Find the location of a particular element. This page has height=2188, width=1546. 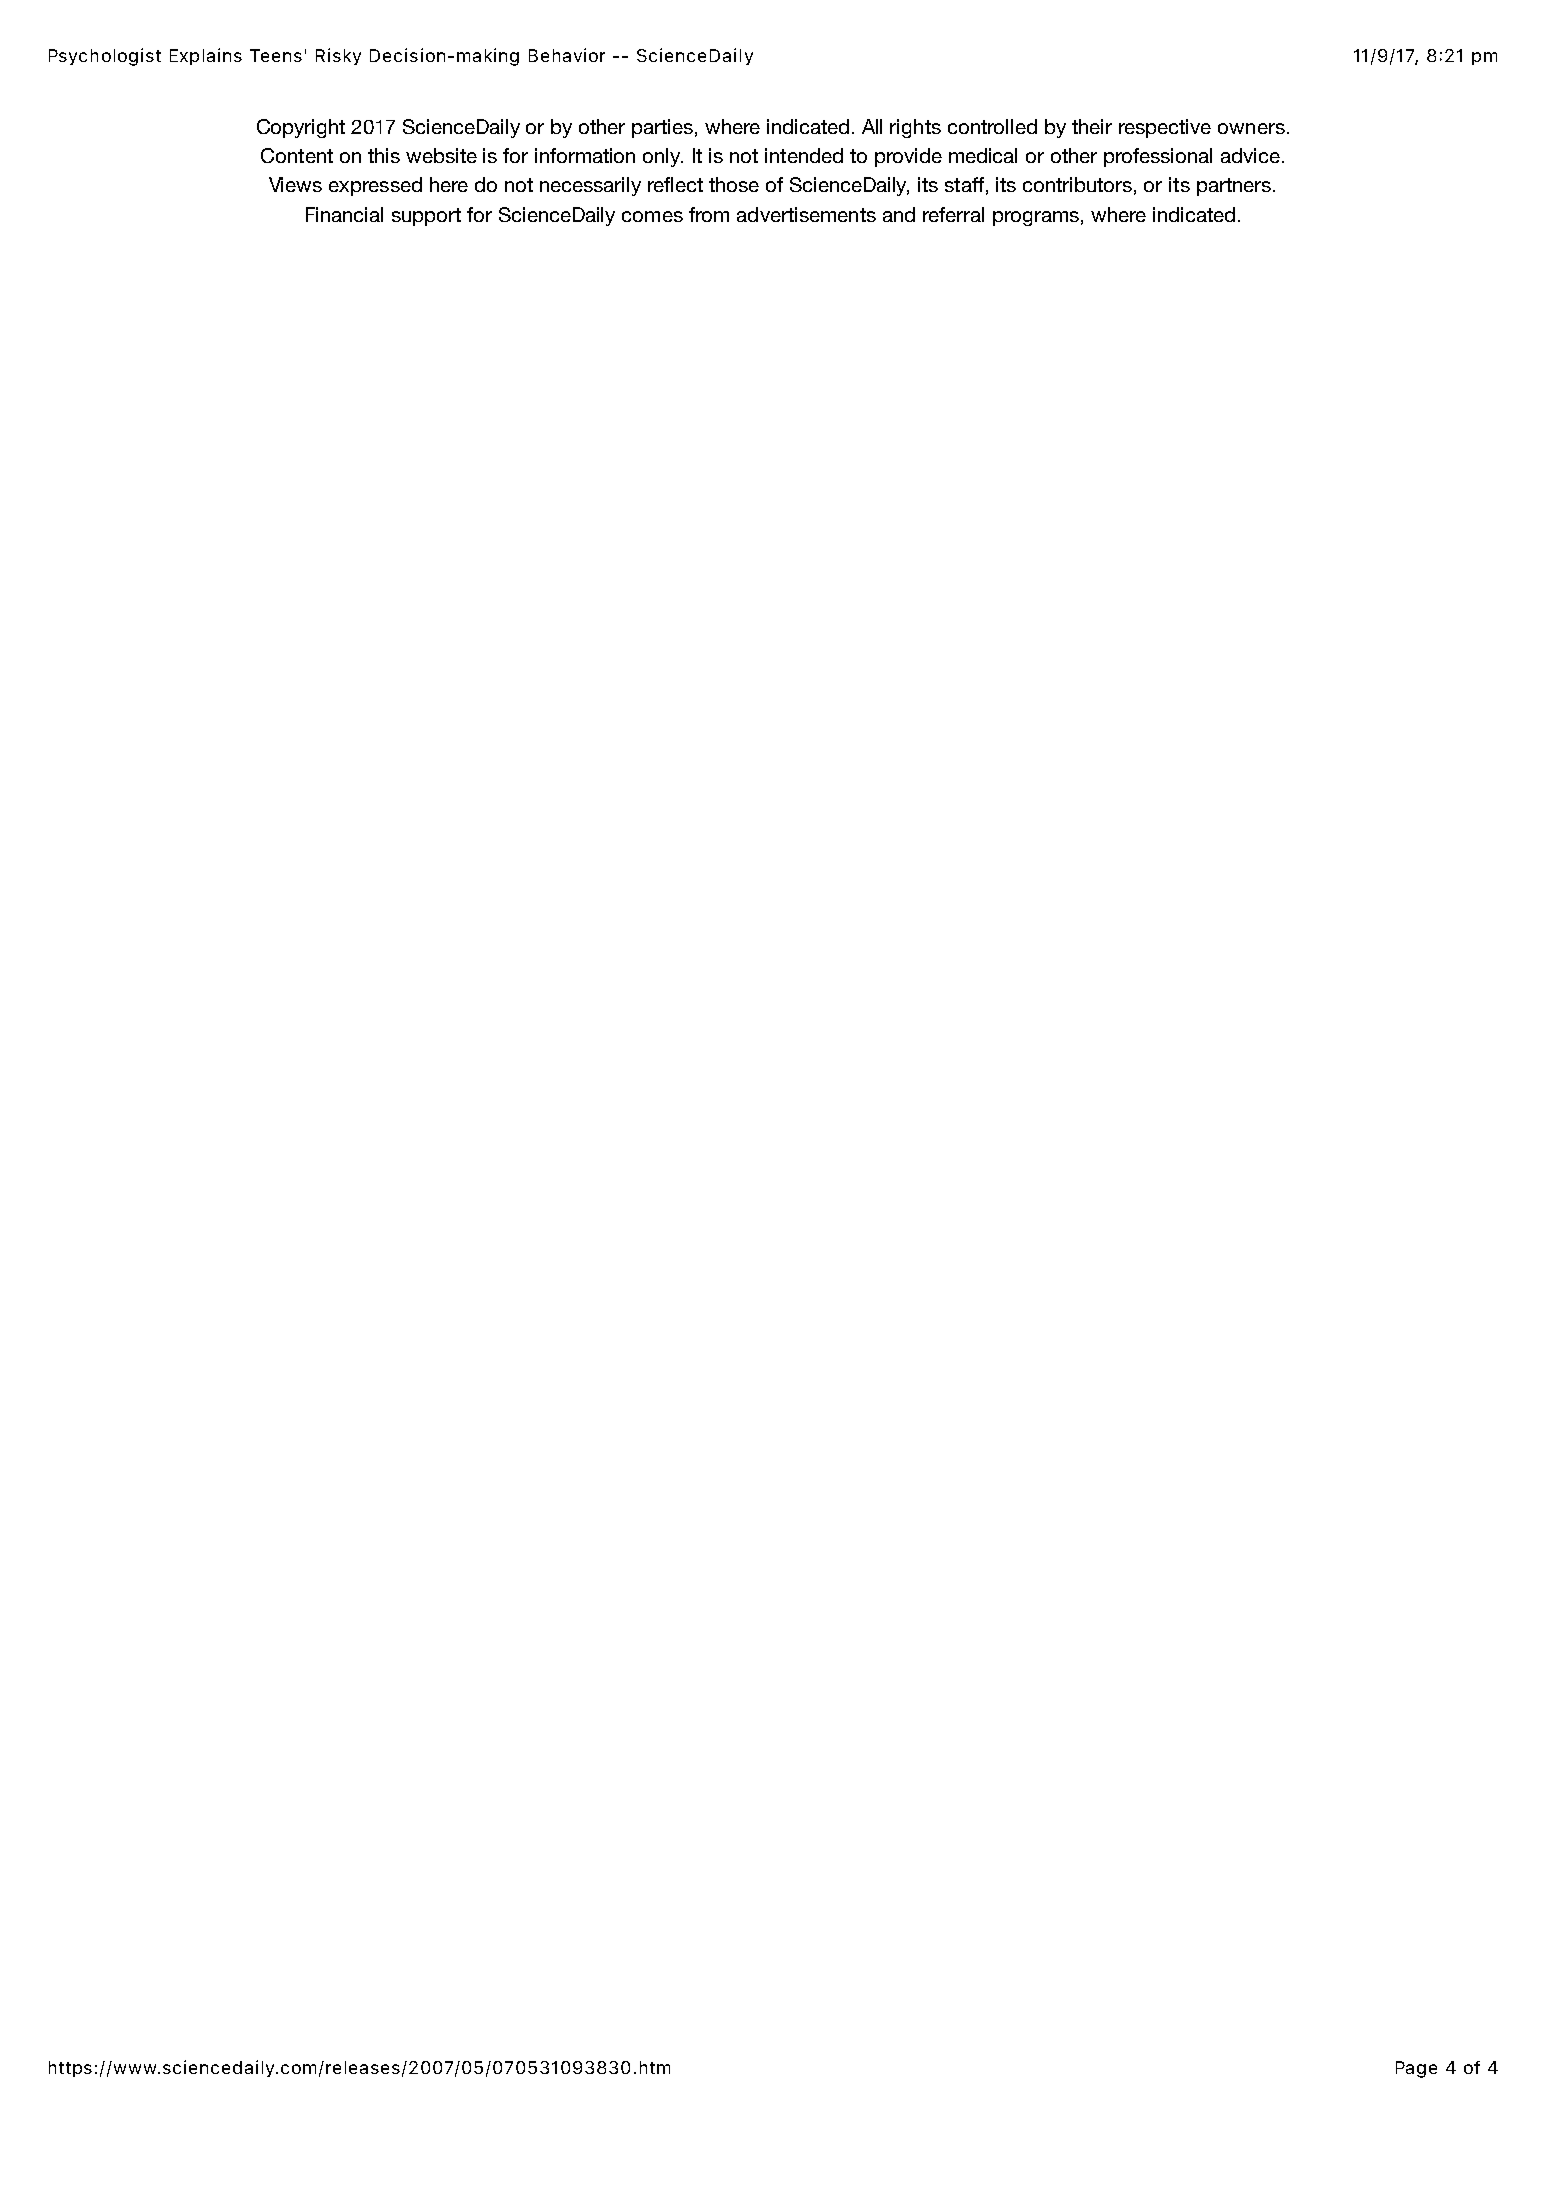

Page is located at coordinates (1416, 2069).
